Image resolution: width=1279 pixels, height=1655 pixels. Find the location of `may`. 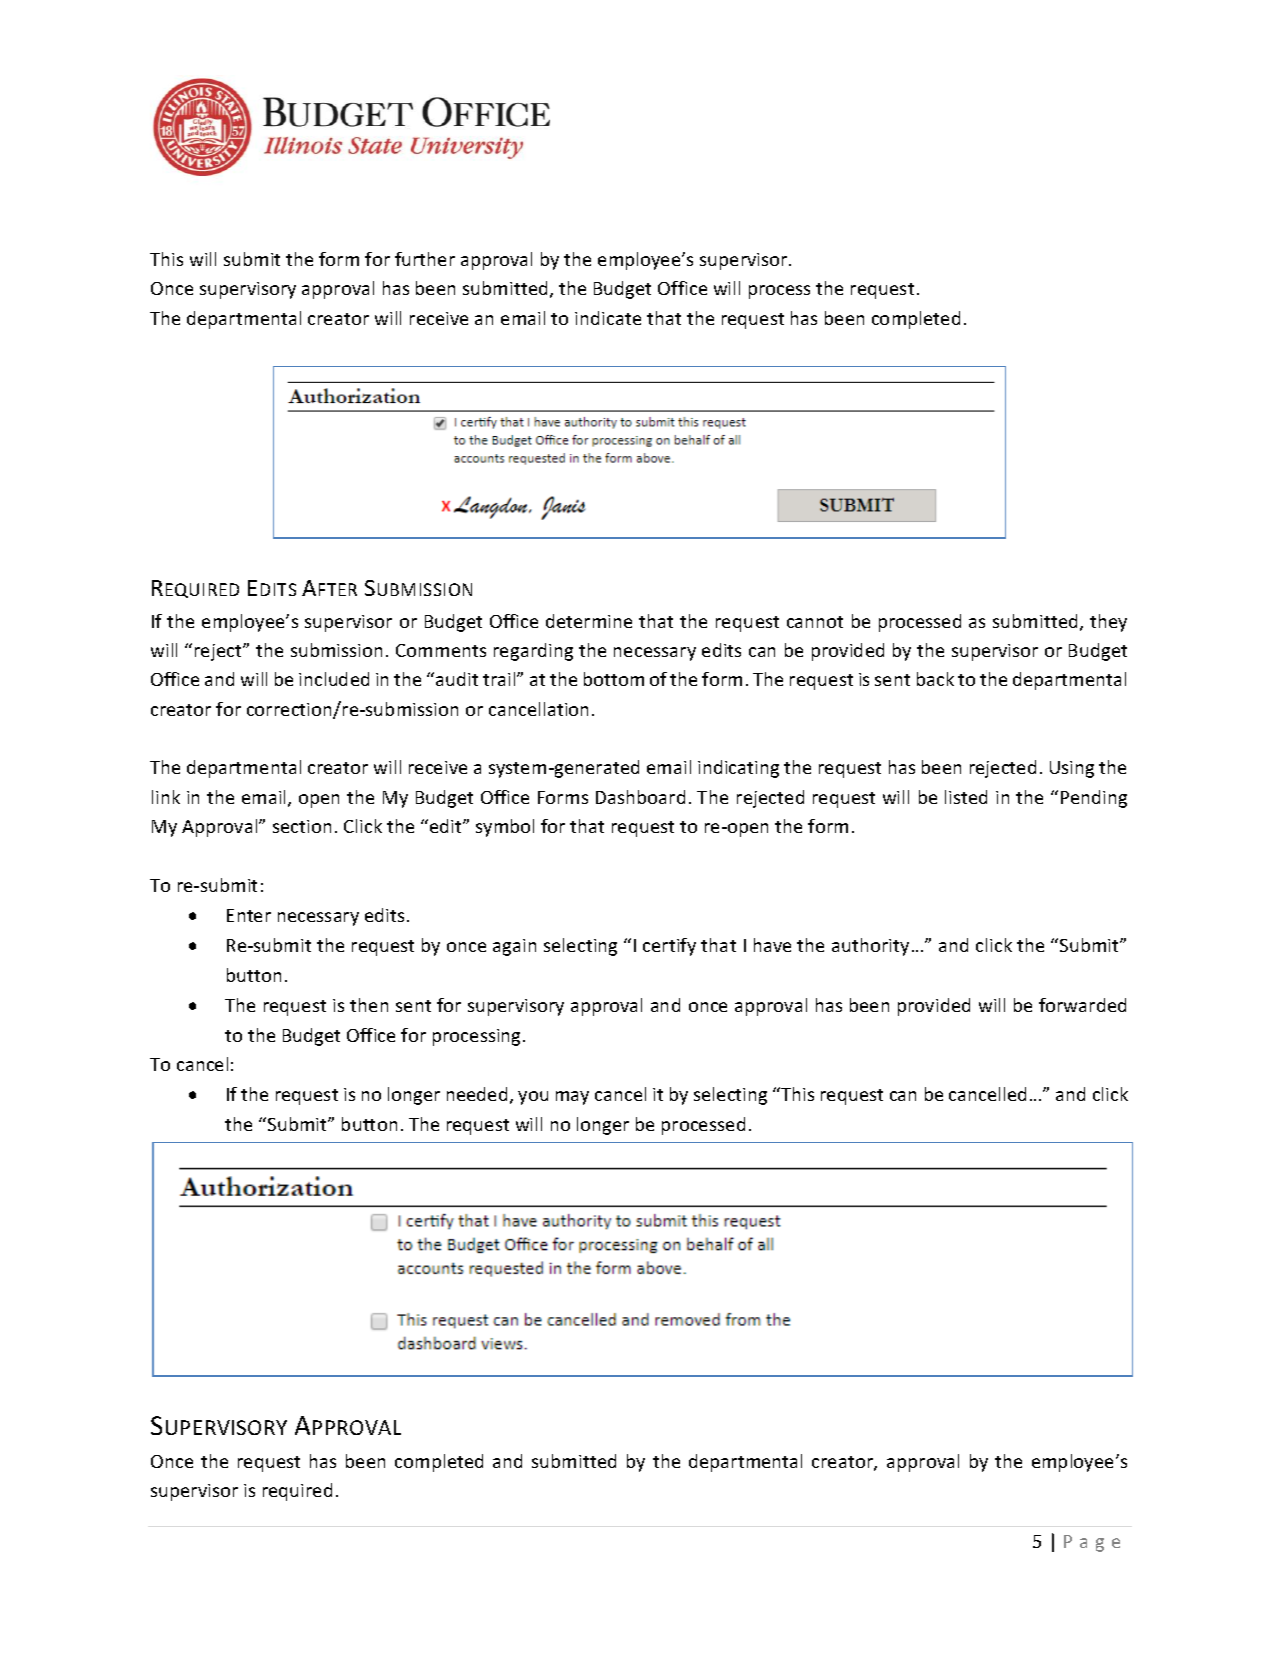

may is located at coordinates (572, 1098).
